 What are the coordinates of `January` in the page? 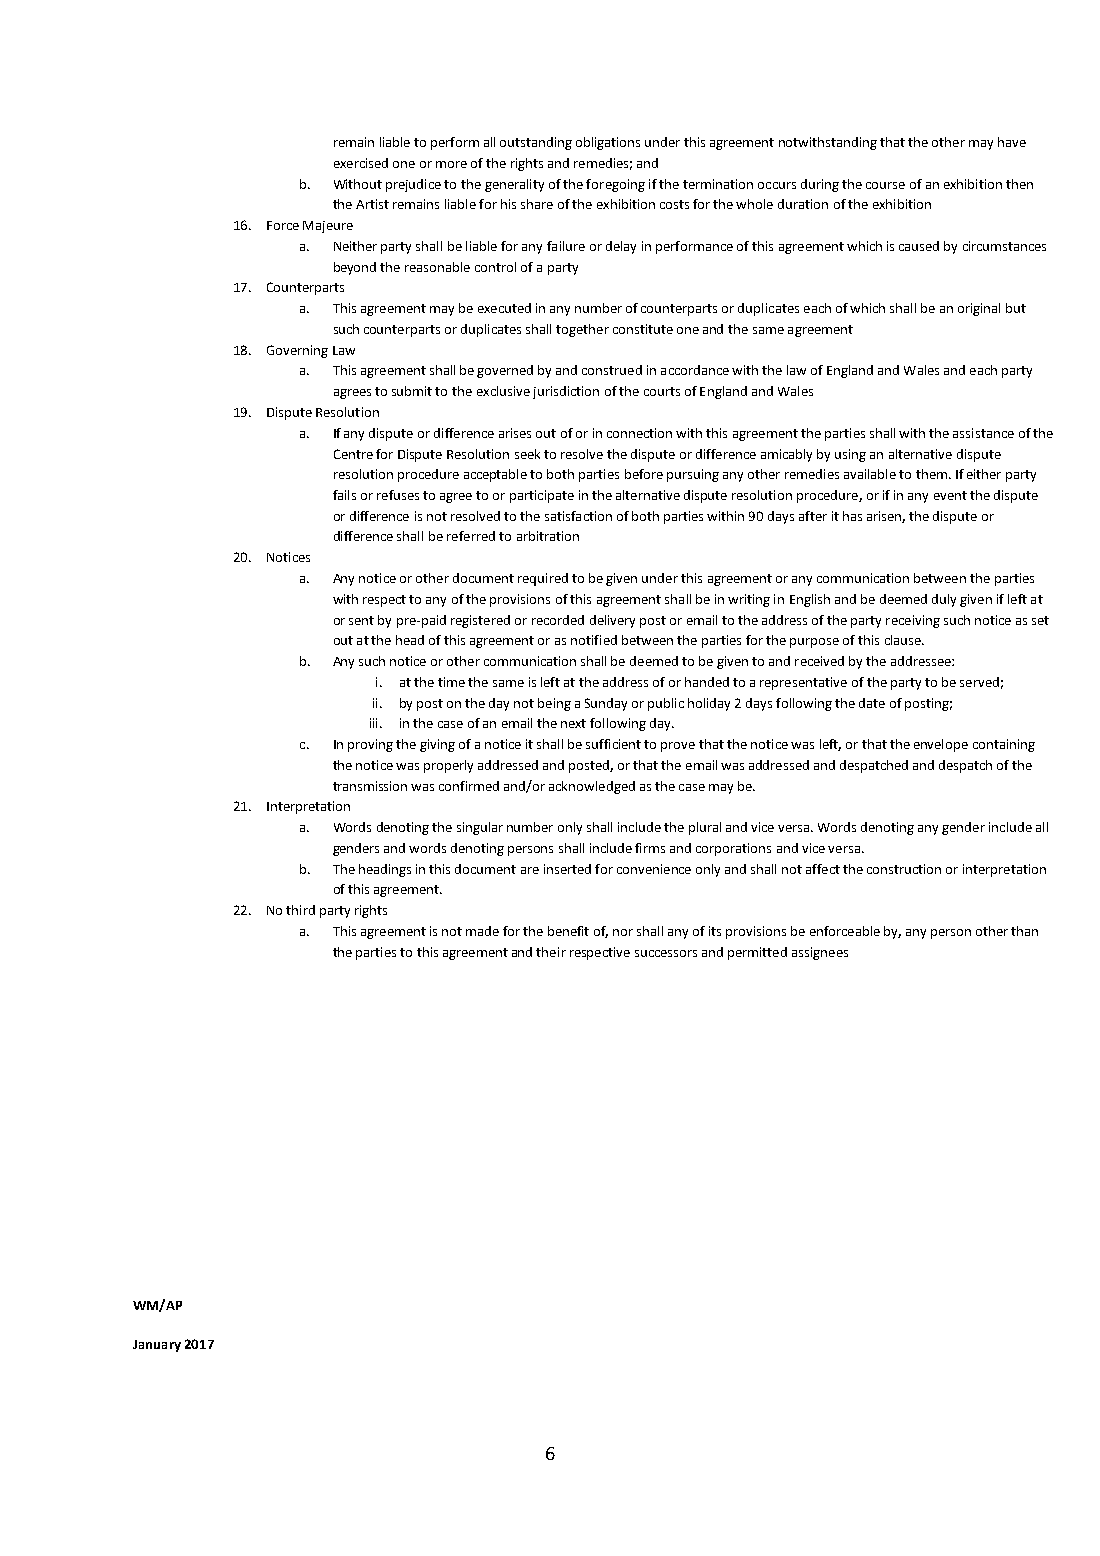 It's located at (157, 1346).
